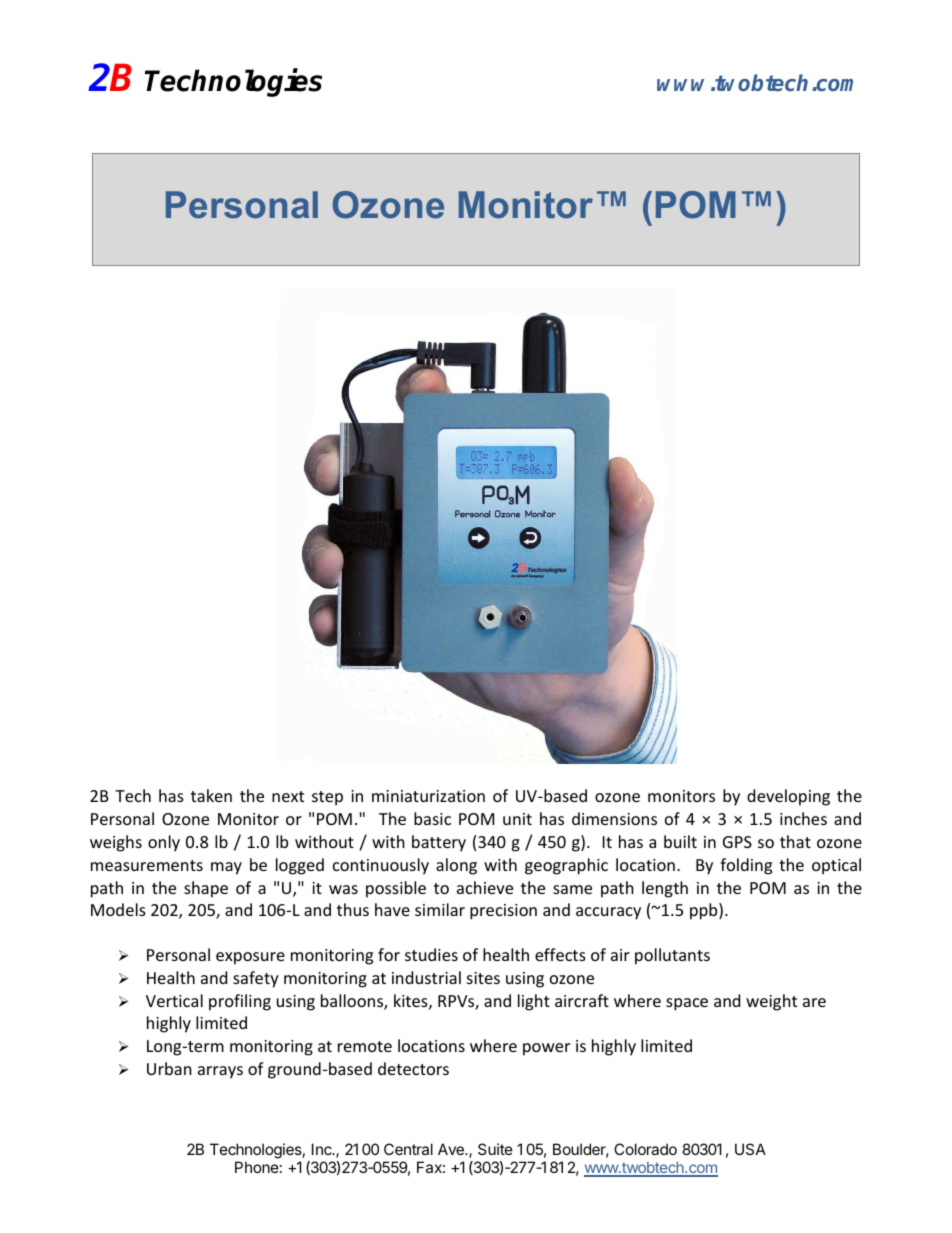 This page has width=952, height=1233. What do you see at coordinates (174, 1000) in the page?
I see `Vertical` at bounding box center [174, 1000].
